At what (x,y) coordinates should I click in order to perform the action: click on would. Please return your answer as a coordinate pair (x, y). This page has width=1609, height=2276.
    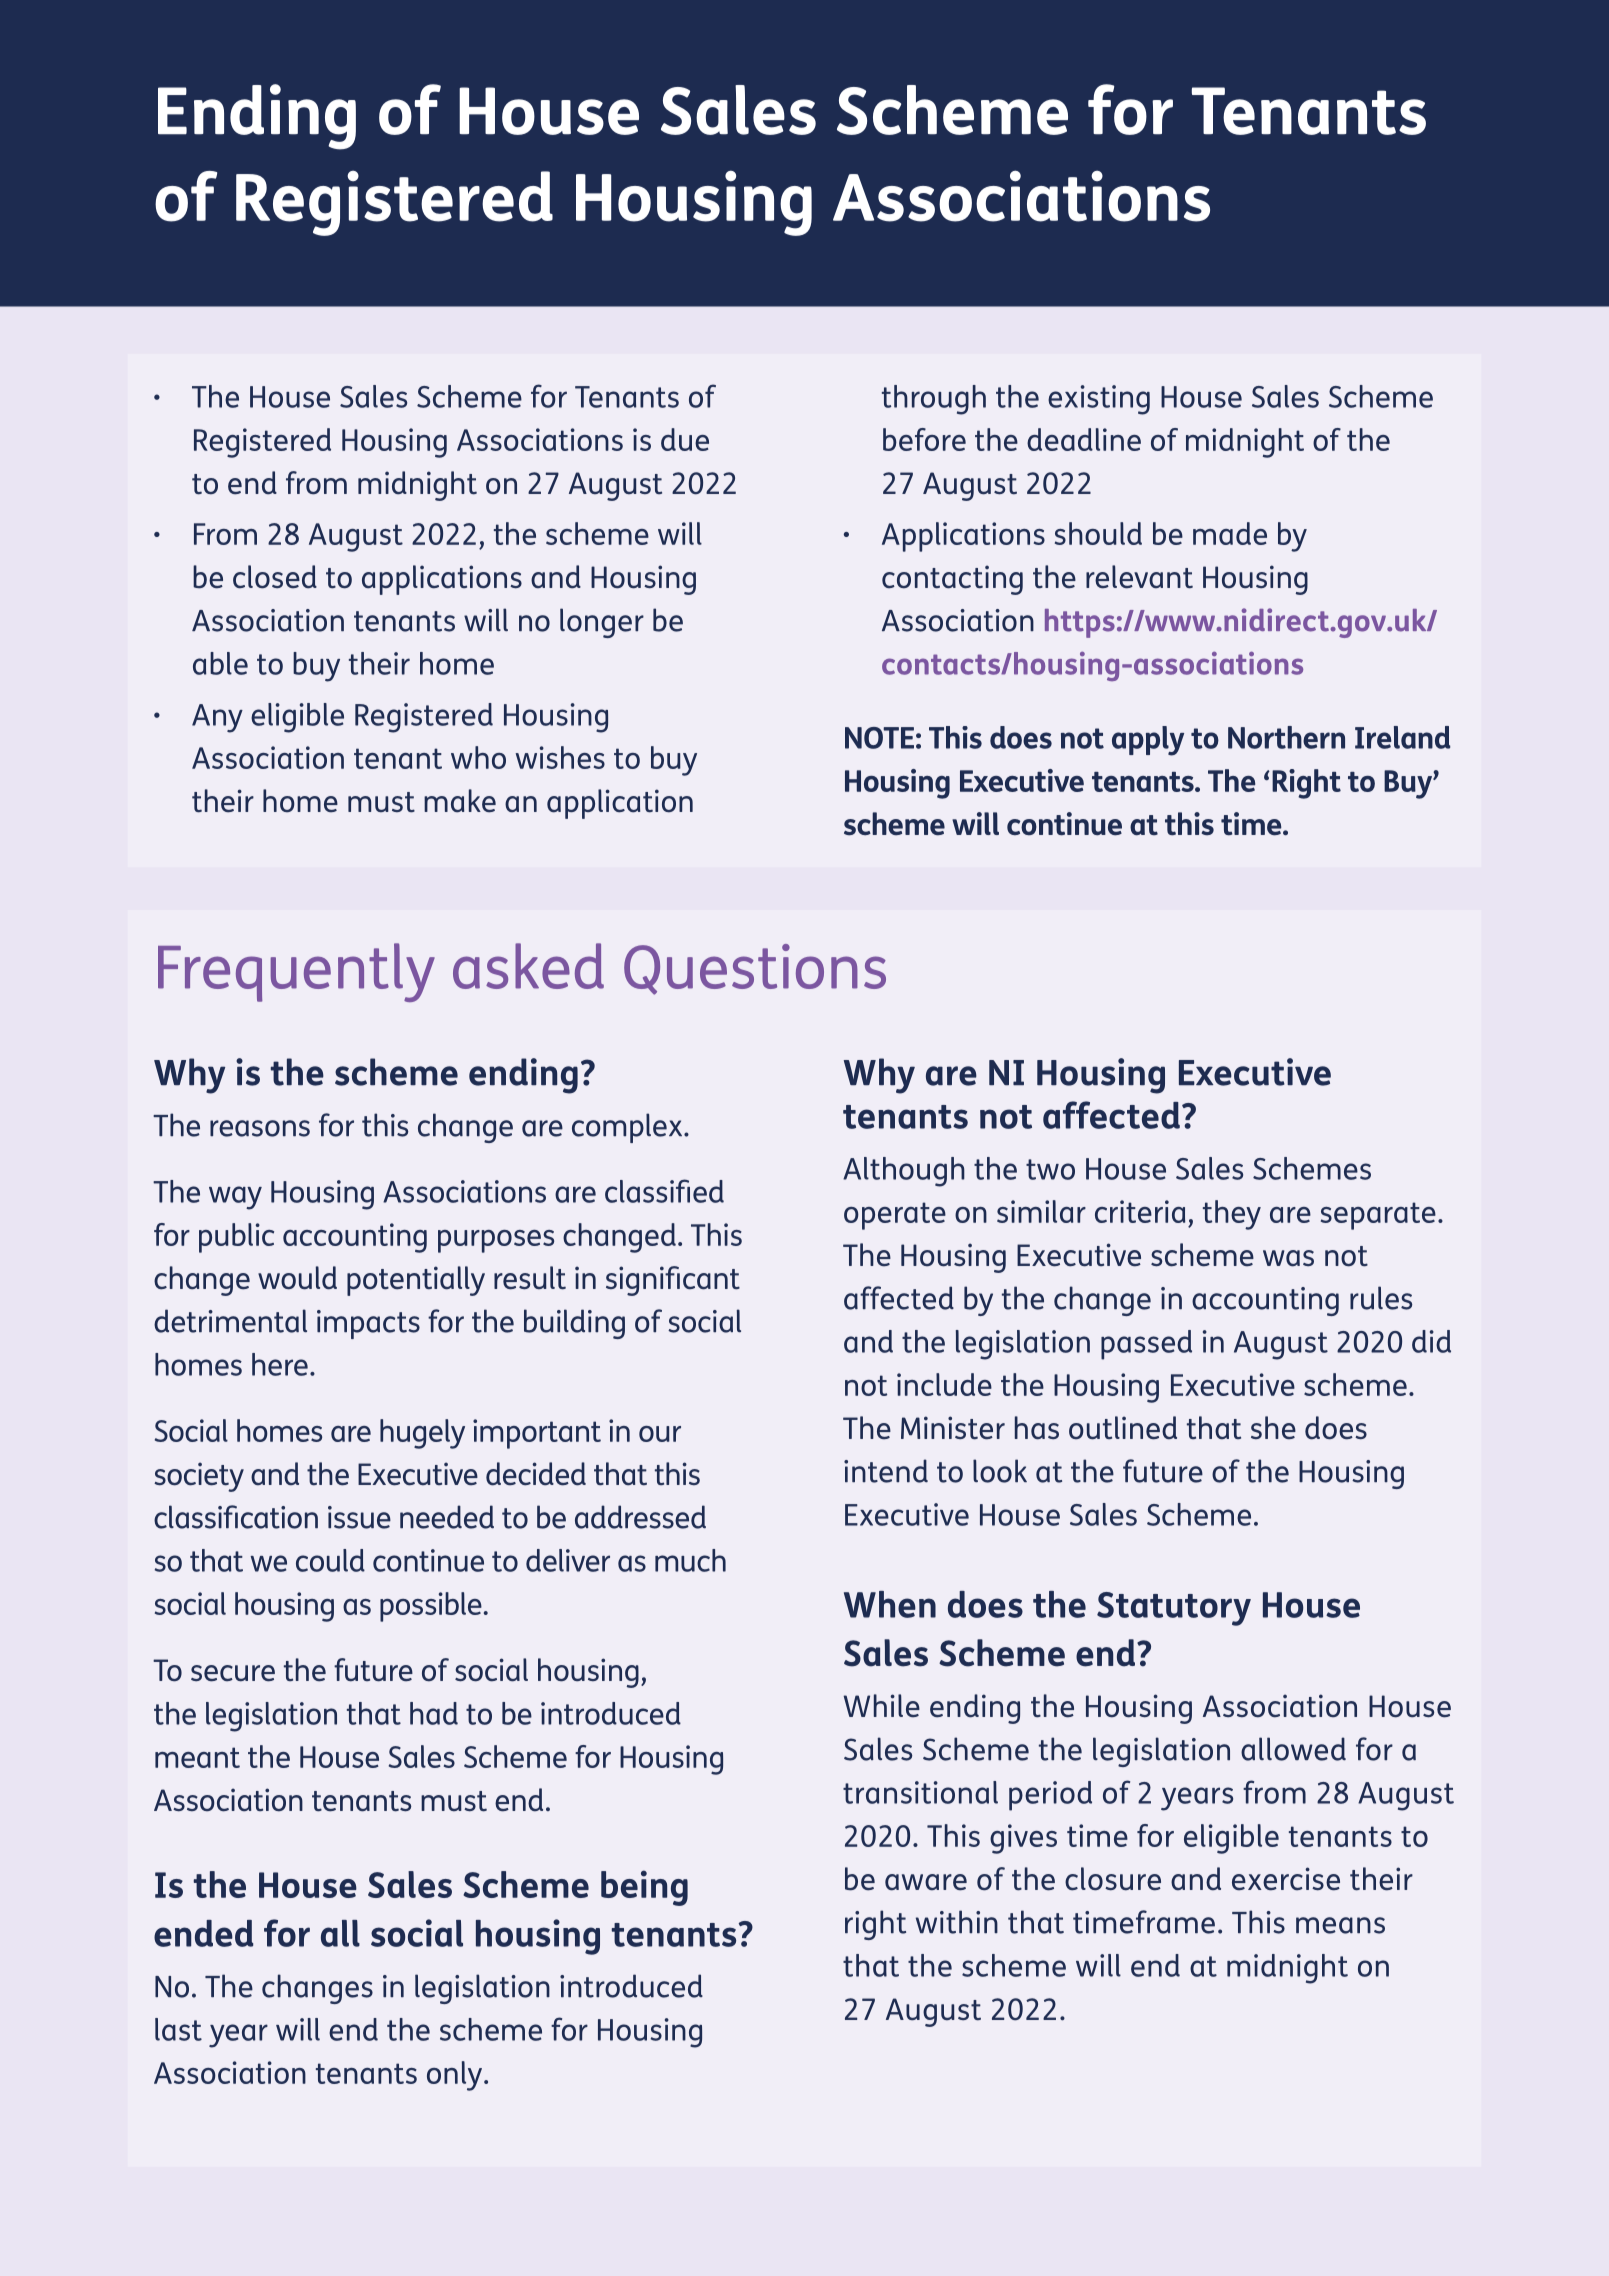
    Looking at the image, I should click on (297, 1278).
